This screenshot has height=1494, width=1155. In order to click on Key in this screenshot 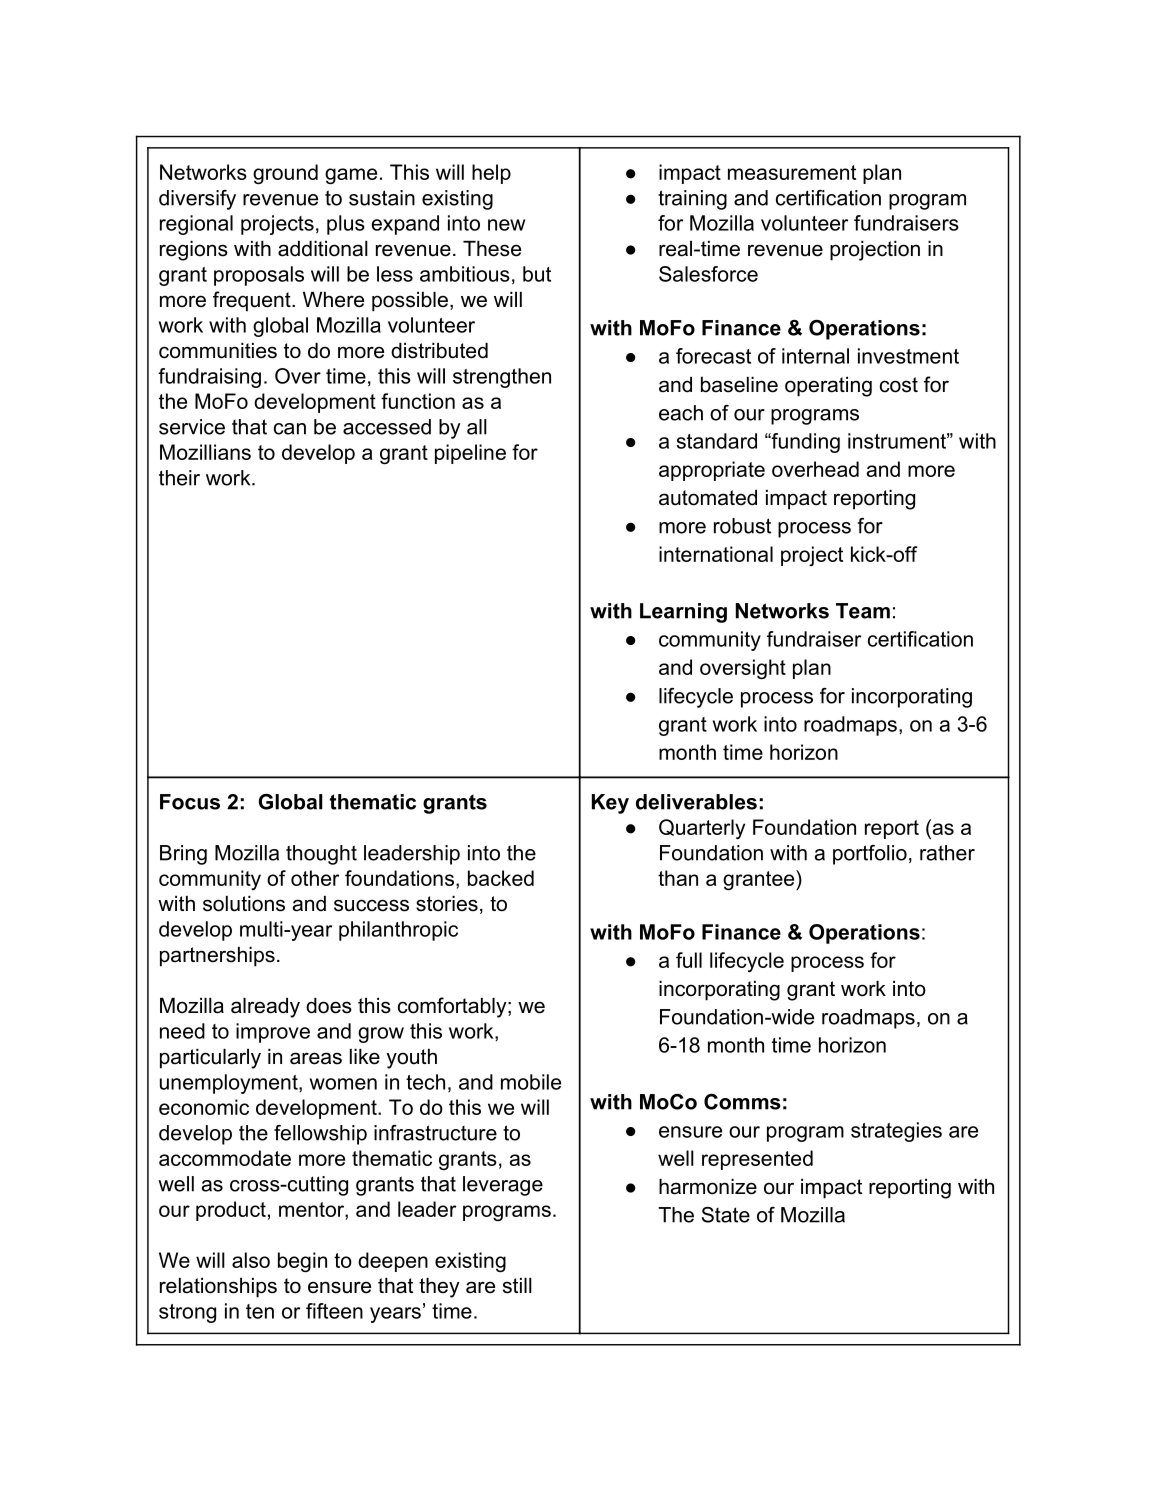, I will do `click(610, 804)`.
